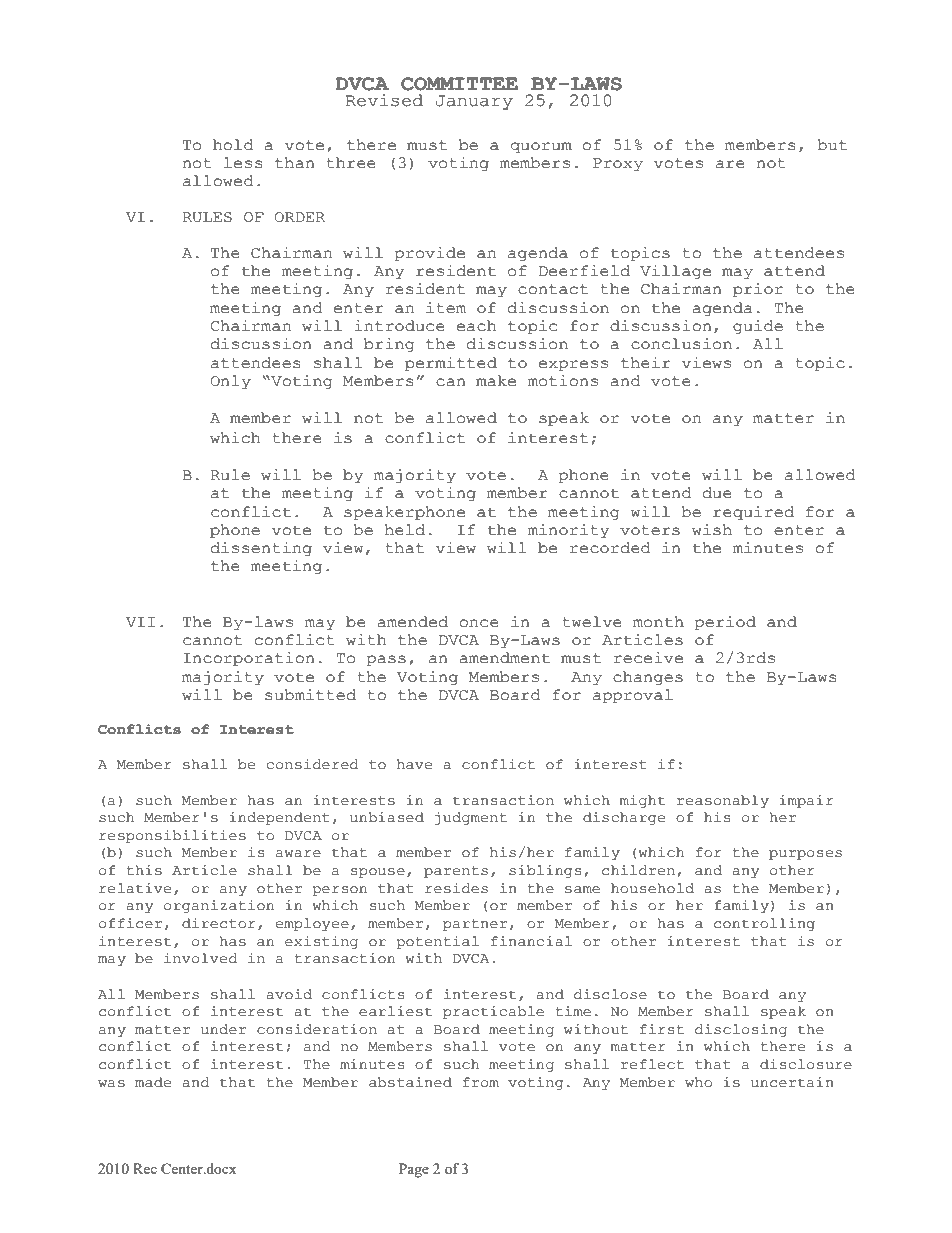 This image has width=952, height=1233. Describe the element at coordinates (474, 102) in the image. I see `January` at that location.
